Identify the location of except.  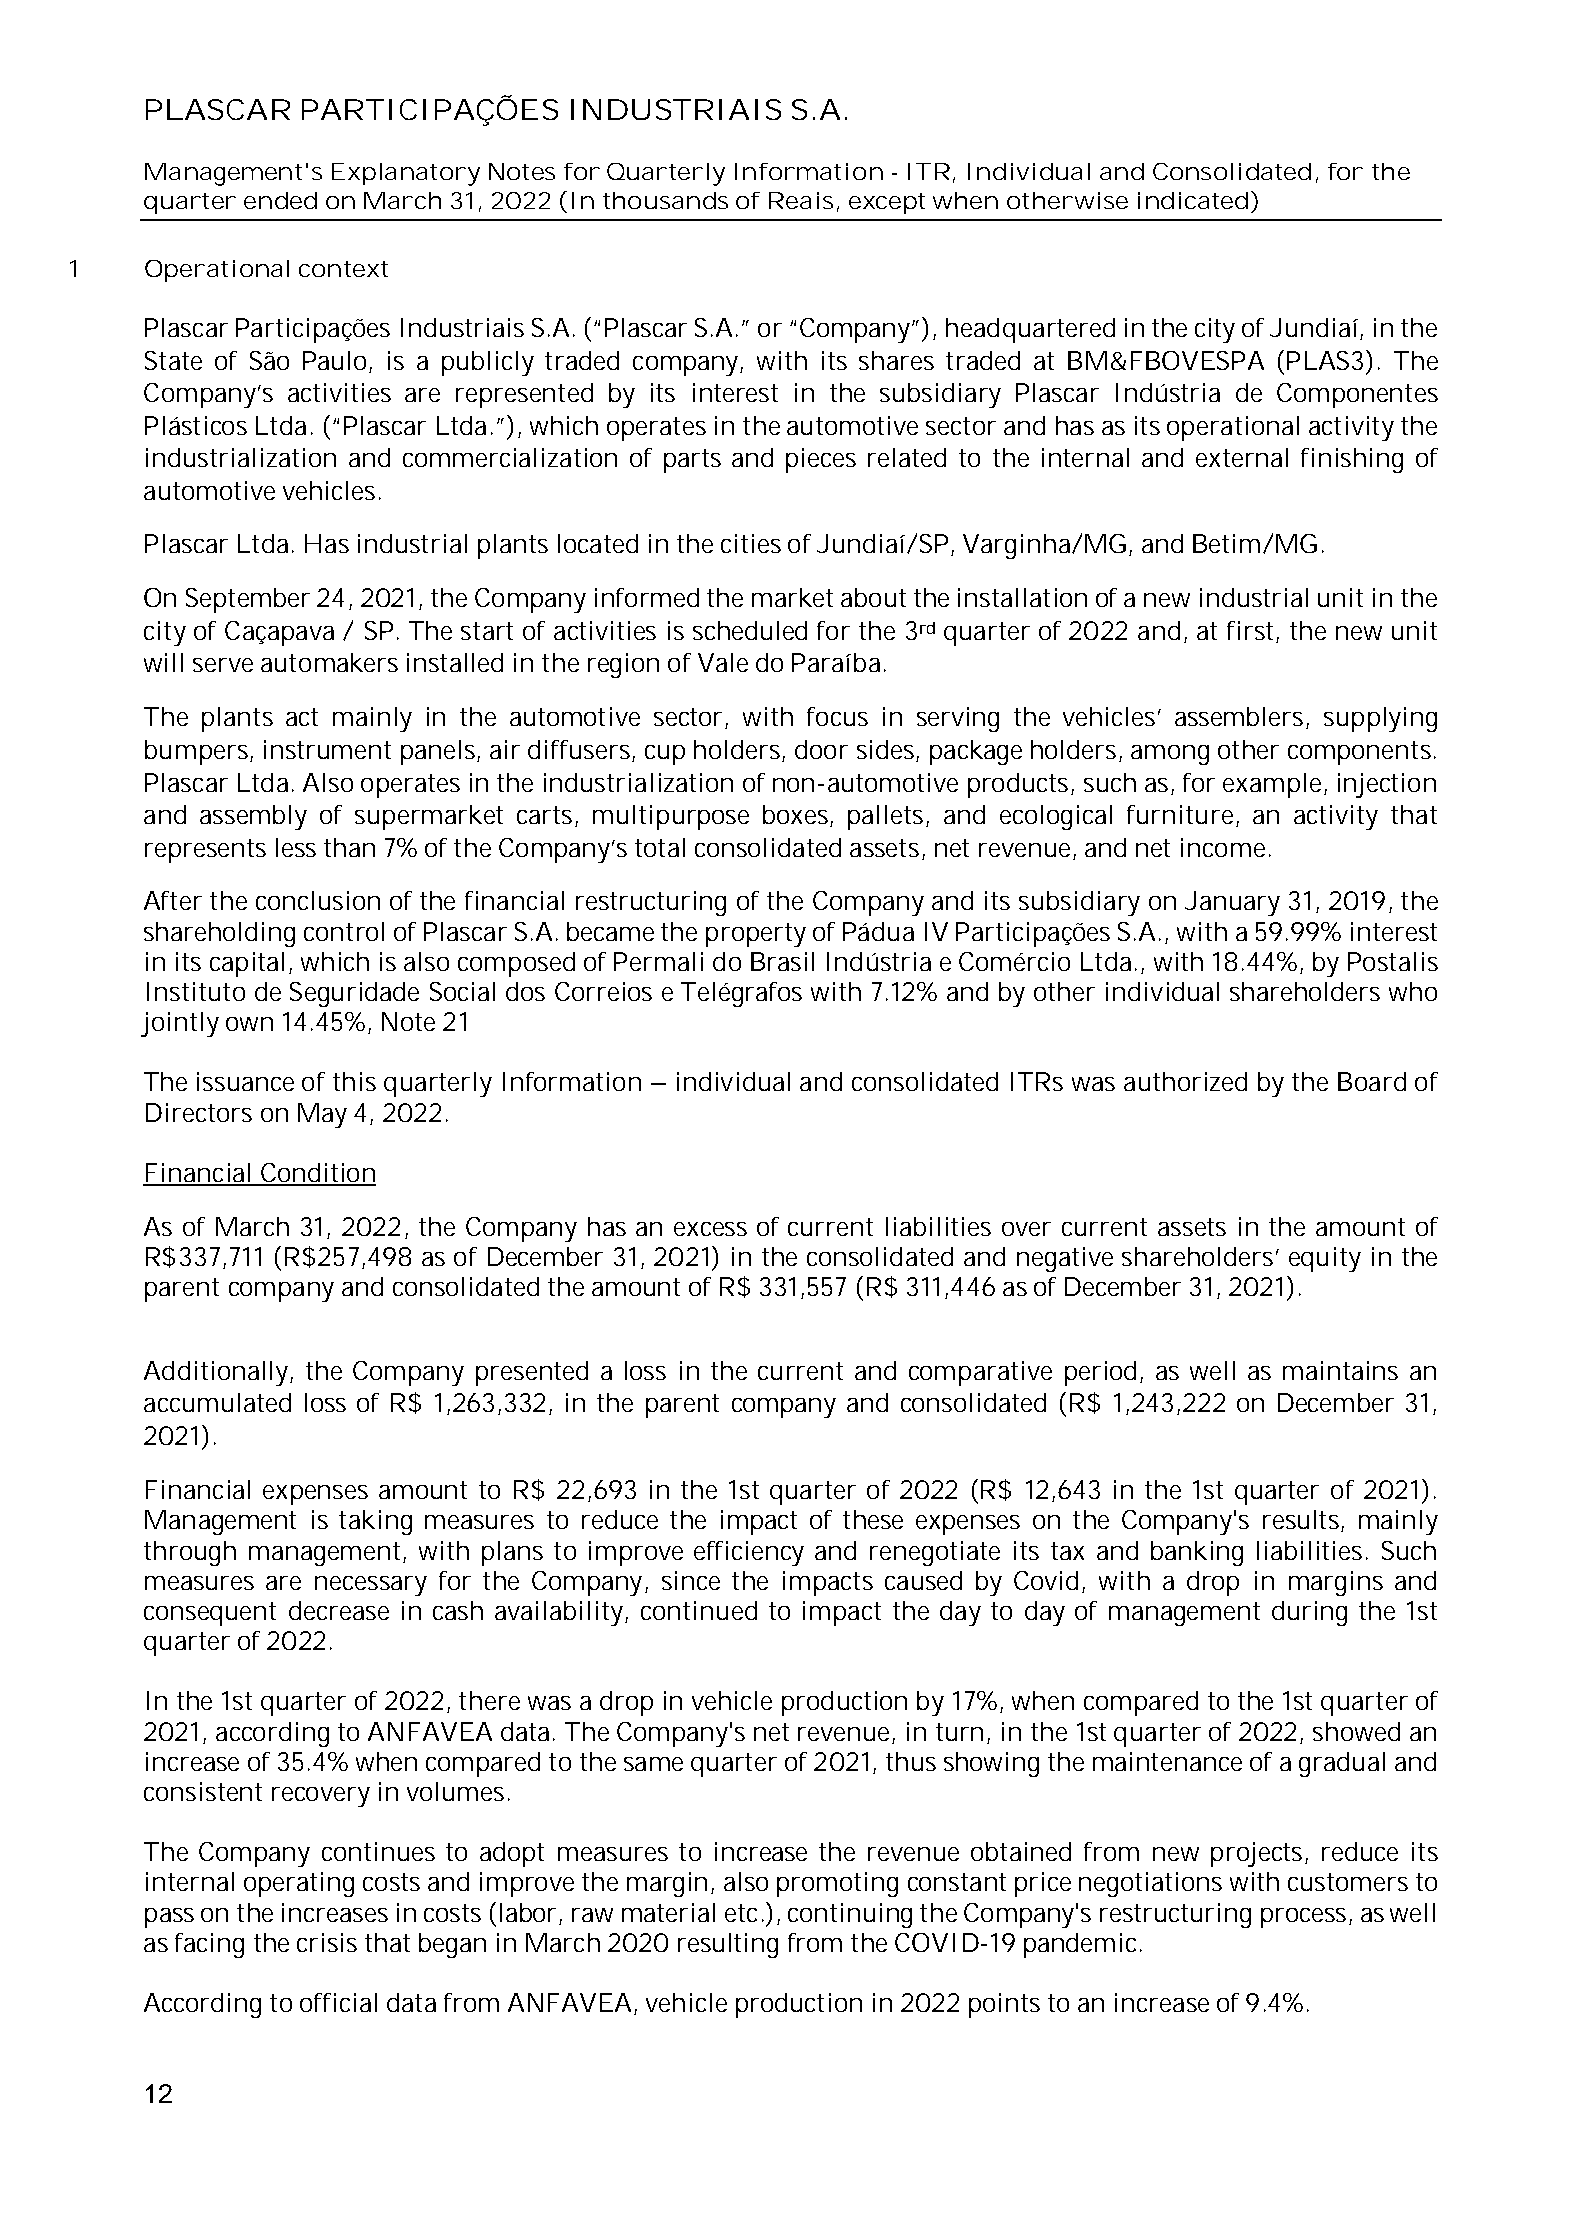
(887, 203).
